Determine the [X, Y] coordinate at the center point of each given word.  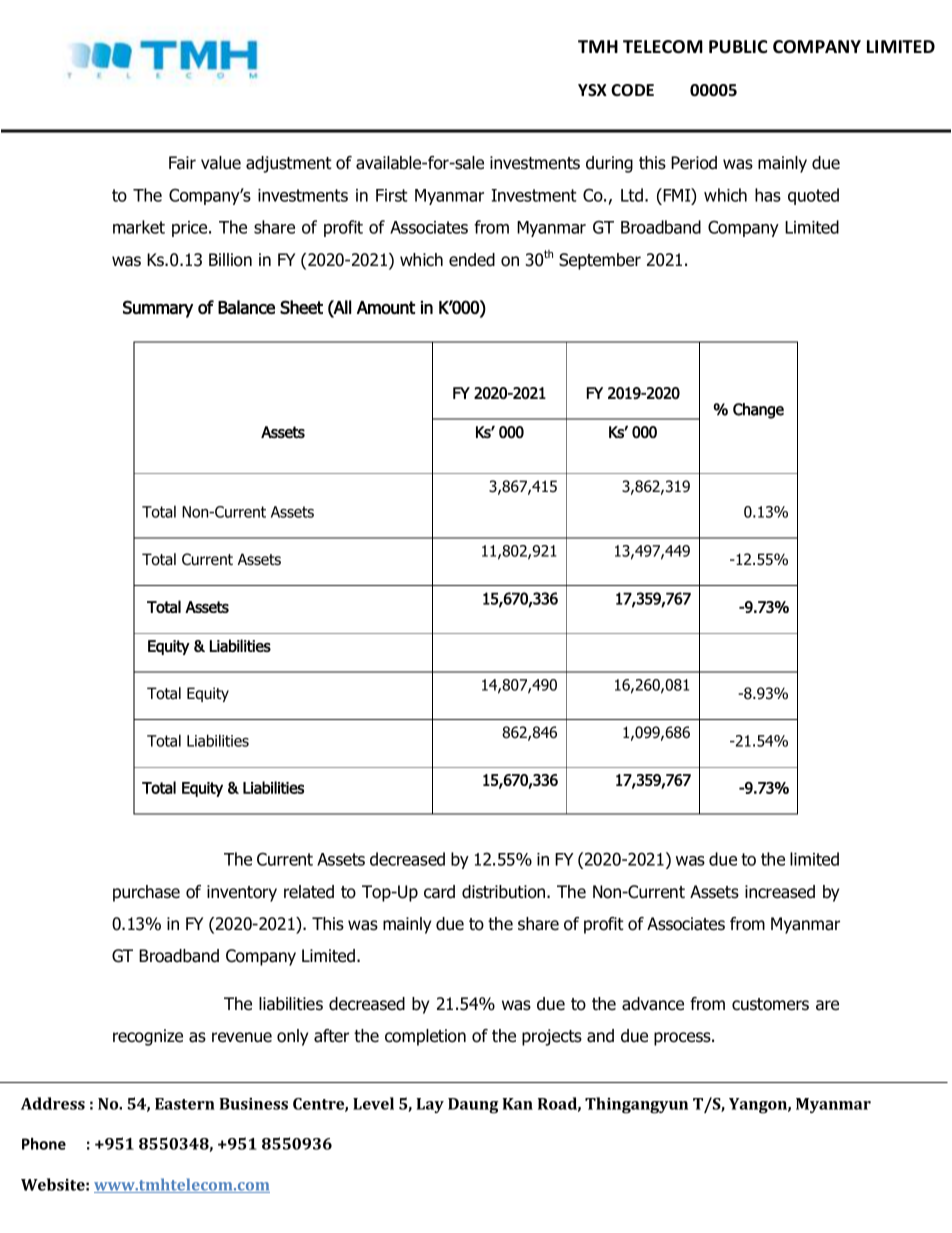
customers [770, 1004]
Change [758, 411]
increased [780, 892]
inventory [242, 893]
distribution [505, 892]
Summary [158, 309]
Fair [182, 163]
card [439, 892]
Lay [430, 1105]
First [392, 195]
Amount [386, 307]
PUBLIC [738, 47]
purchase [146, 893]
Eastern [185, 1104]
